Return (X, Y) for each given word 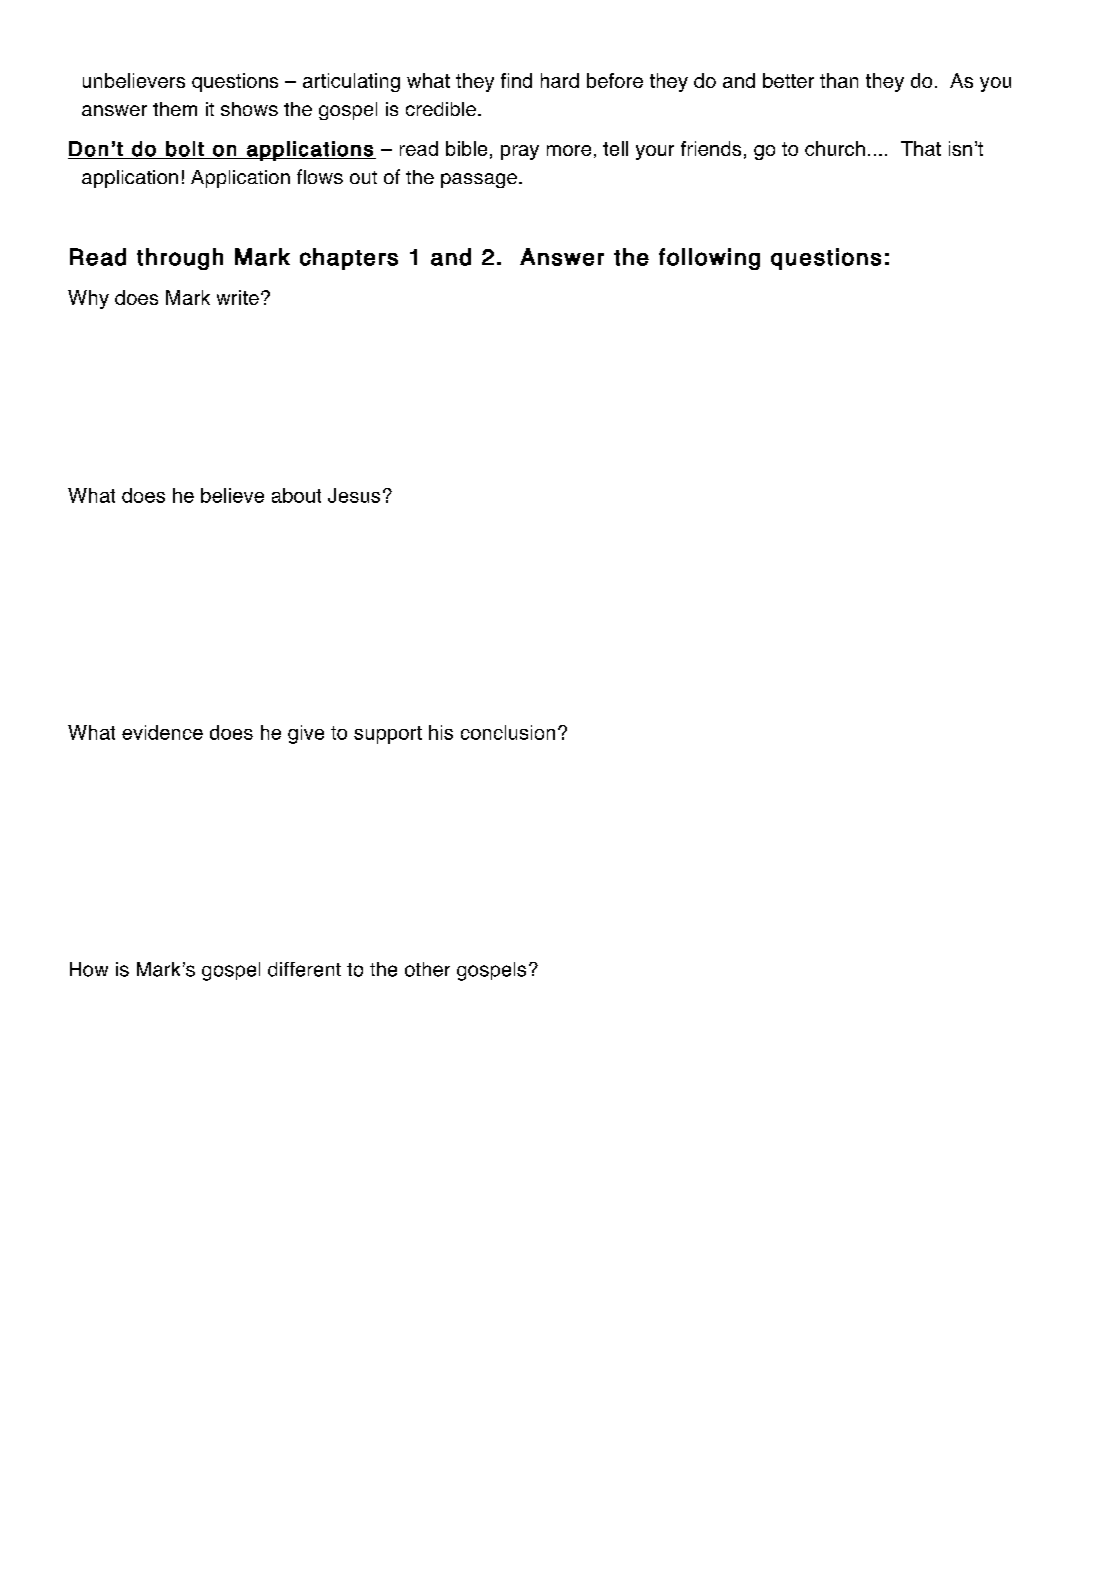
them (175, 109)
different (304, 969)
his (441, 732)
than (839, 80)
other (427, 969)
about (296, 495)
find (516, 80)
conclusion (508, 732)
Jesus (354, 495)
